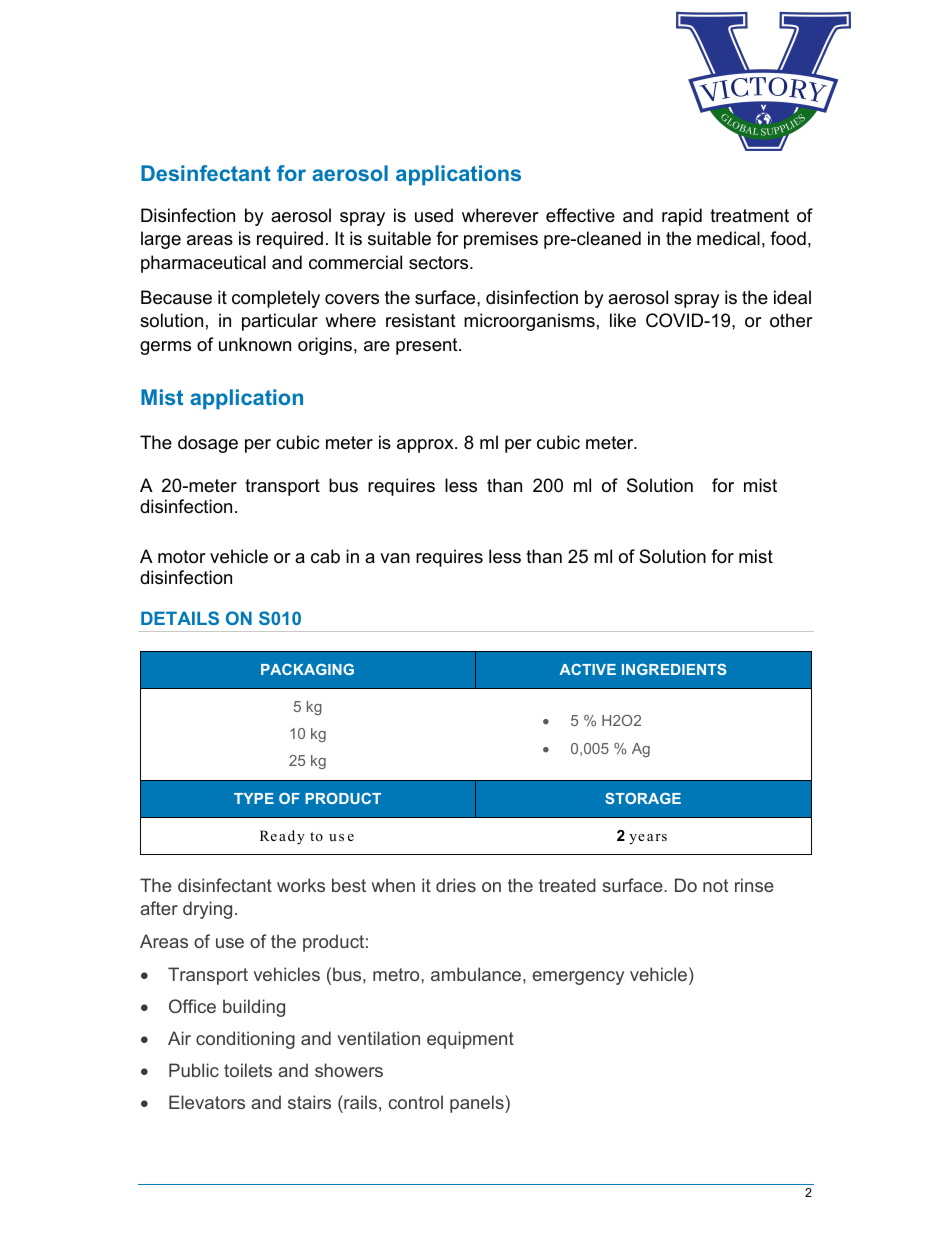  I want to click on STORAGE, so click(643, 798).
